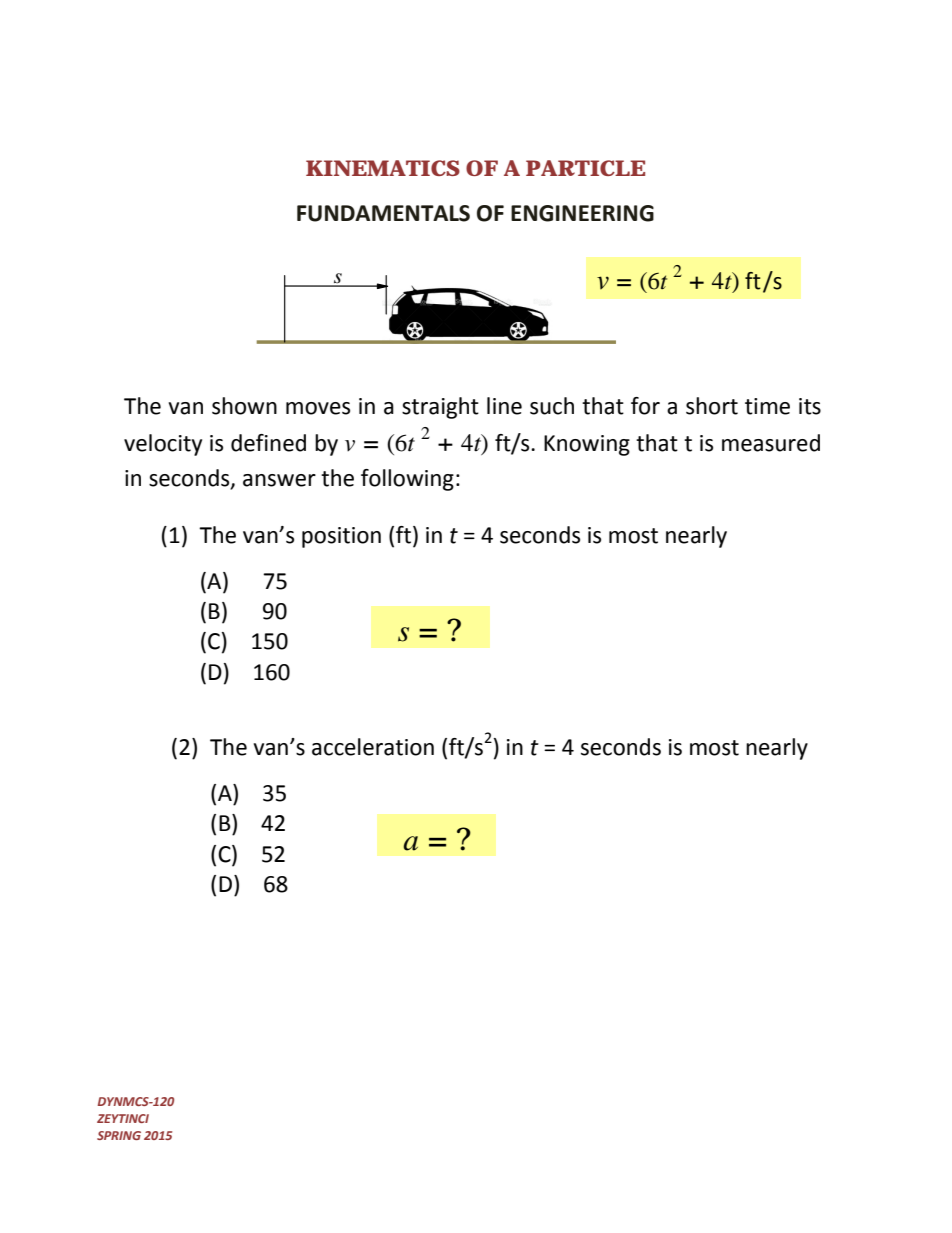 The width and height of the screenshot is (952, 1233). Describe the element at coordinates (268, 443) in the screenshot. I see `defined` at that location.
